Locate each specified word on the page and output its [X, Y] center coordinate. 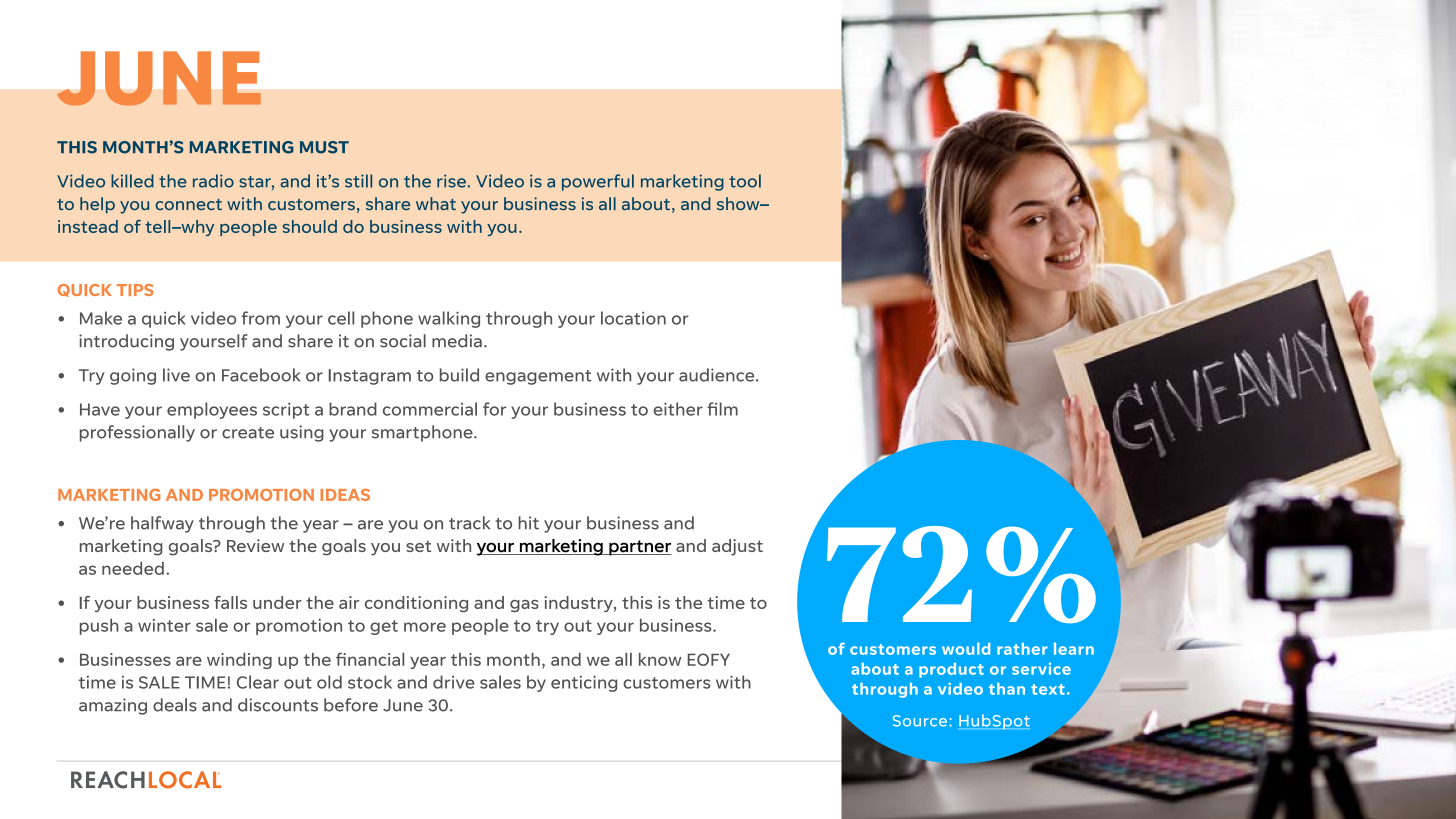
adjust [737, 547]
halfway [162, 524]
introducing [126, 342]
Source [920, 721]
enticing [584, 683]
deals [175, 705]
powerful [598, 182]
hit [528, 523]
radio [213, 181]
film [722, 409]
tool [745, 181]
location [633, 318]
